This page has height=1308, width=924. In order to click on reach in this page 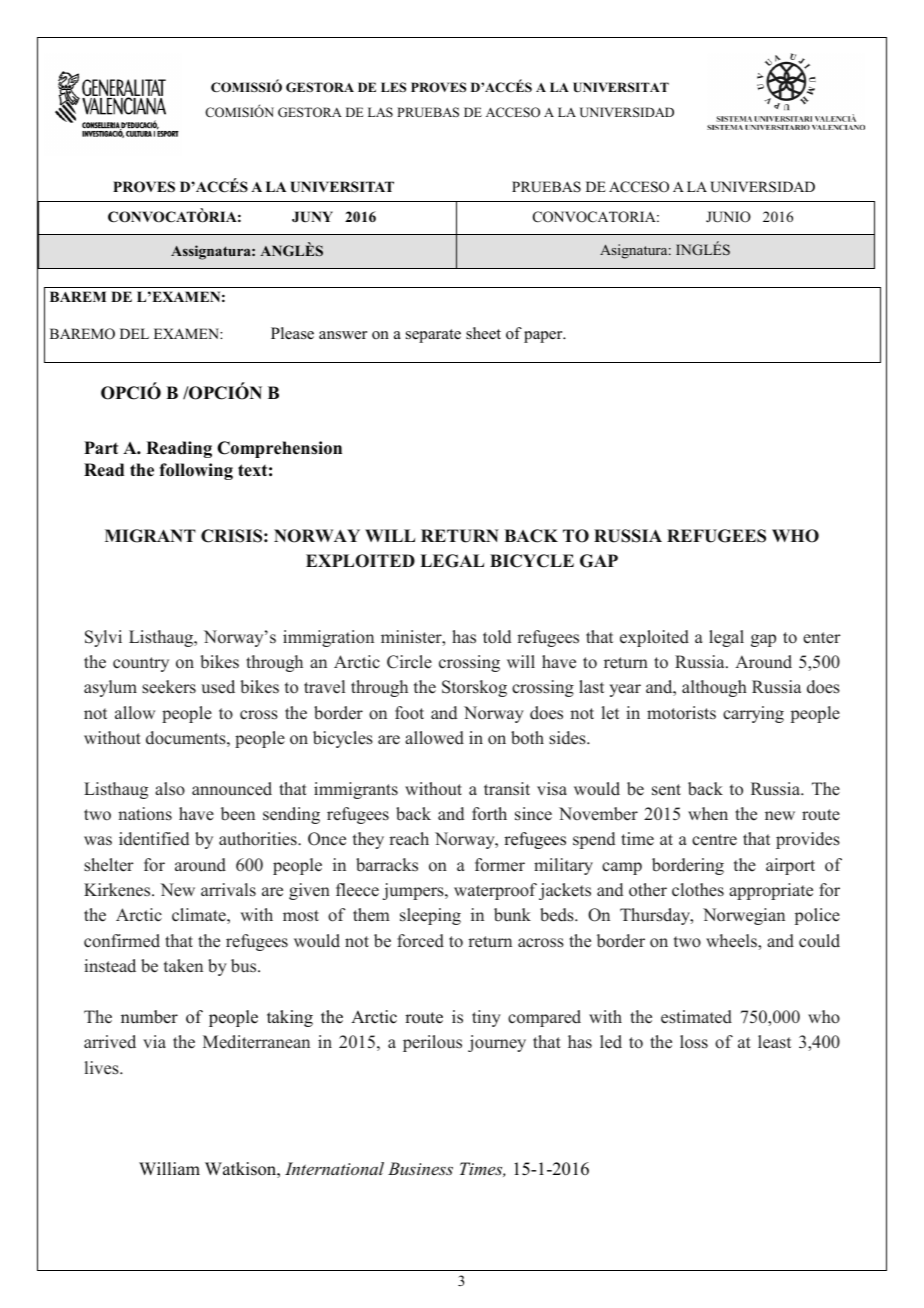, I will do `click(409, 839)`.
